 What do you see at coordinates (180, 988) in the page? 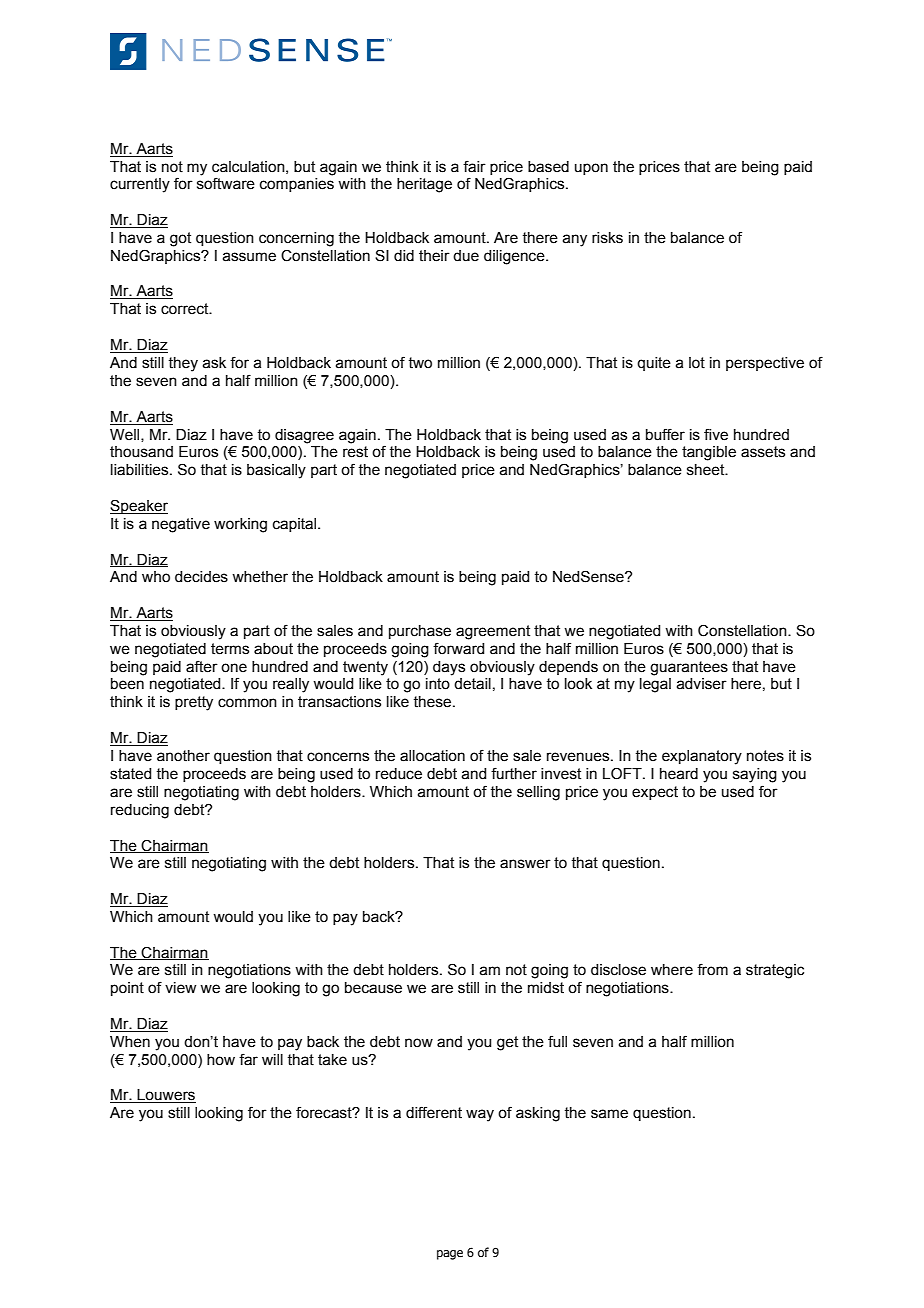
I see `view` at bounding box center [180, 988].
